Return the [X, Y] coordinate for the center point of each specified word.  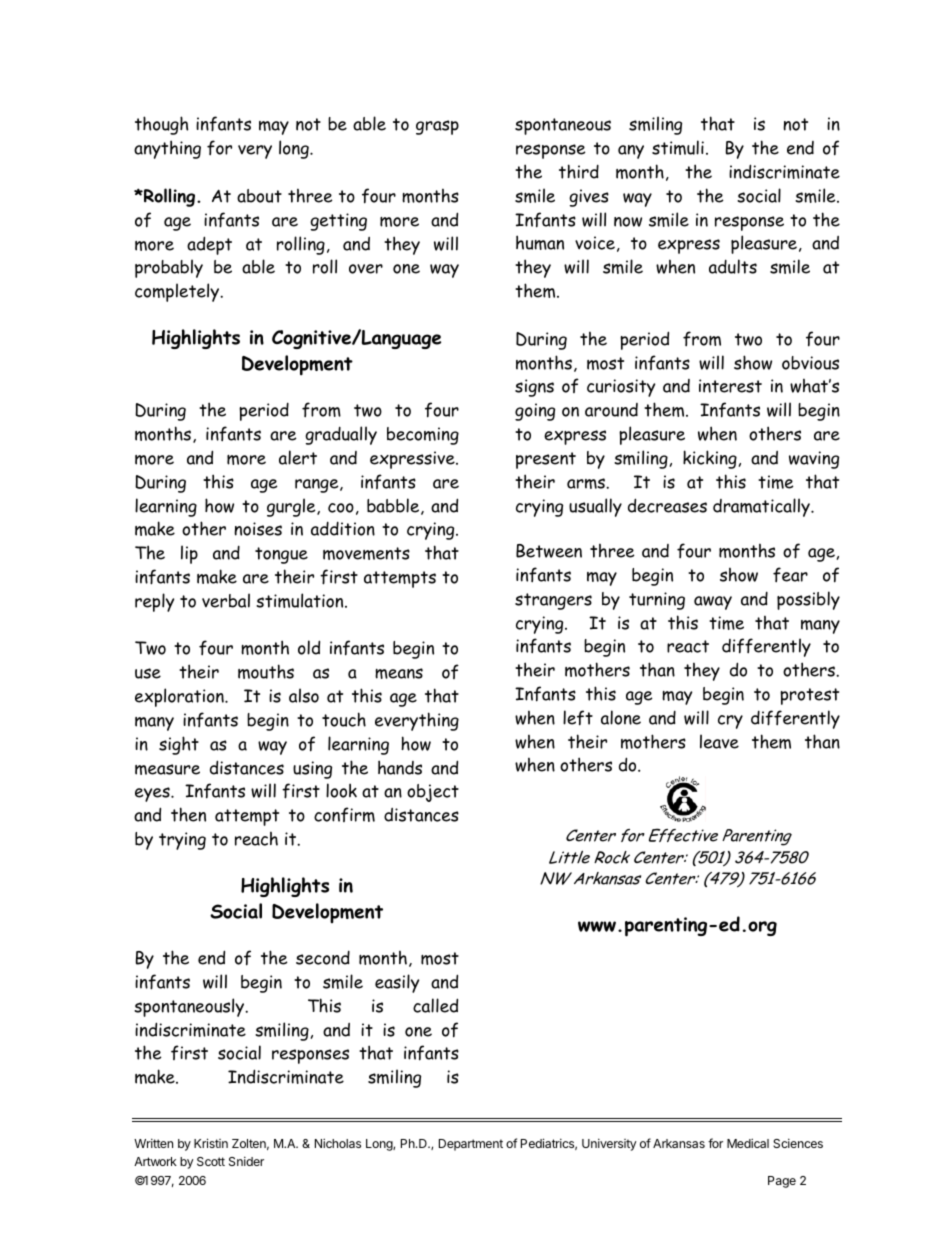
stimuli [678, 147]
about [259, 196]
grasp [437, 127]
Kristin [211, 1143]
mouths [266, 671]
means [399, 673]
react [688, 646]
